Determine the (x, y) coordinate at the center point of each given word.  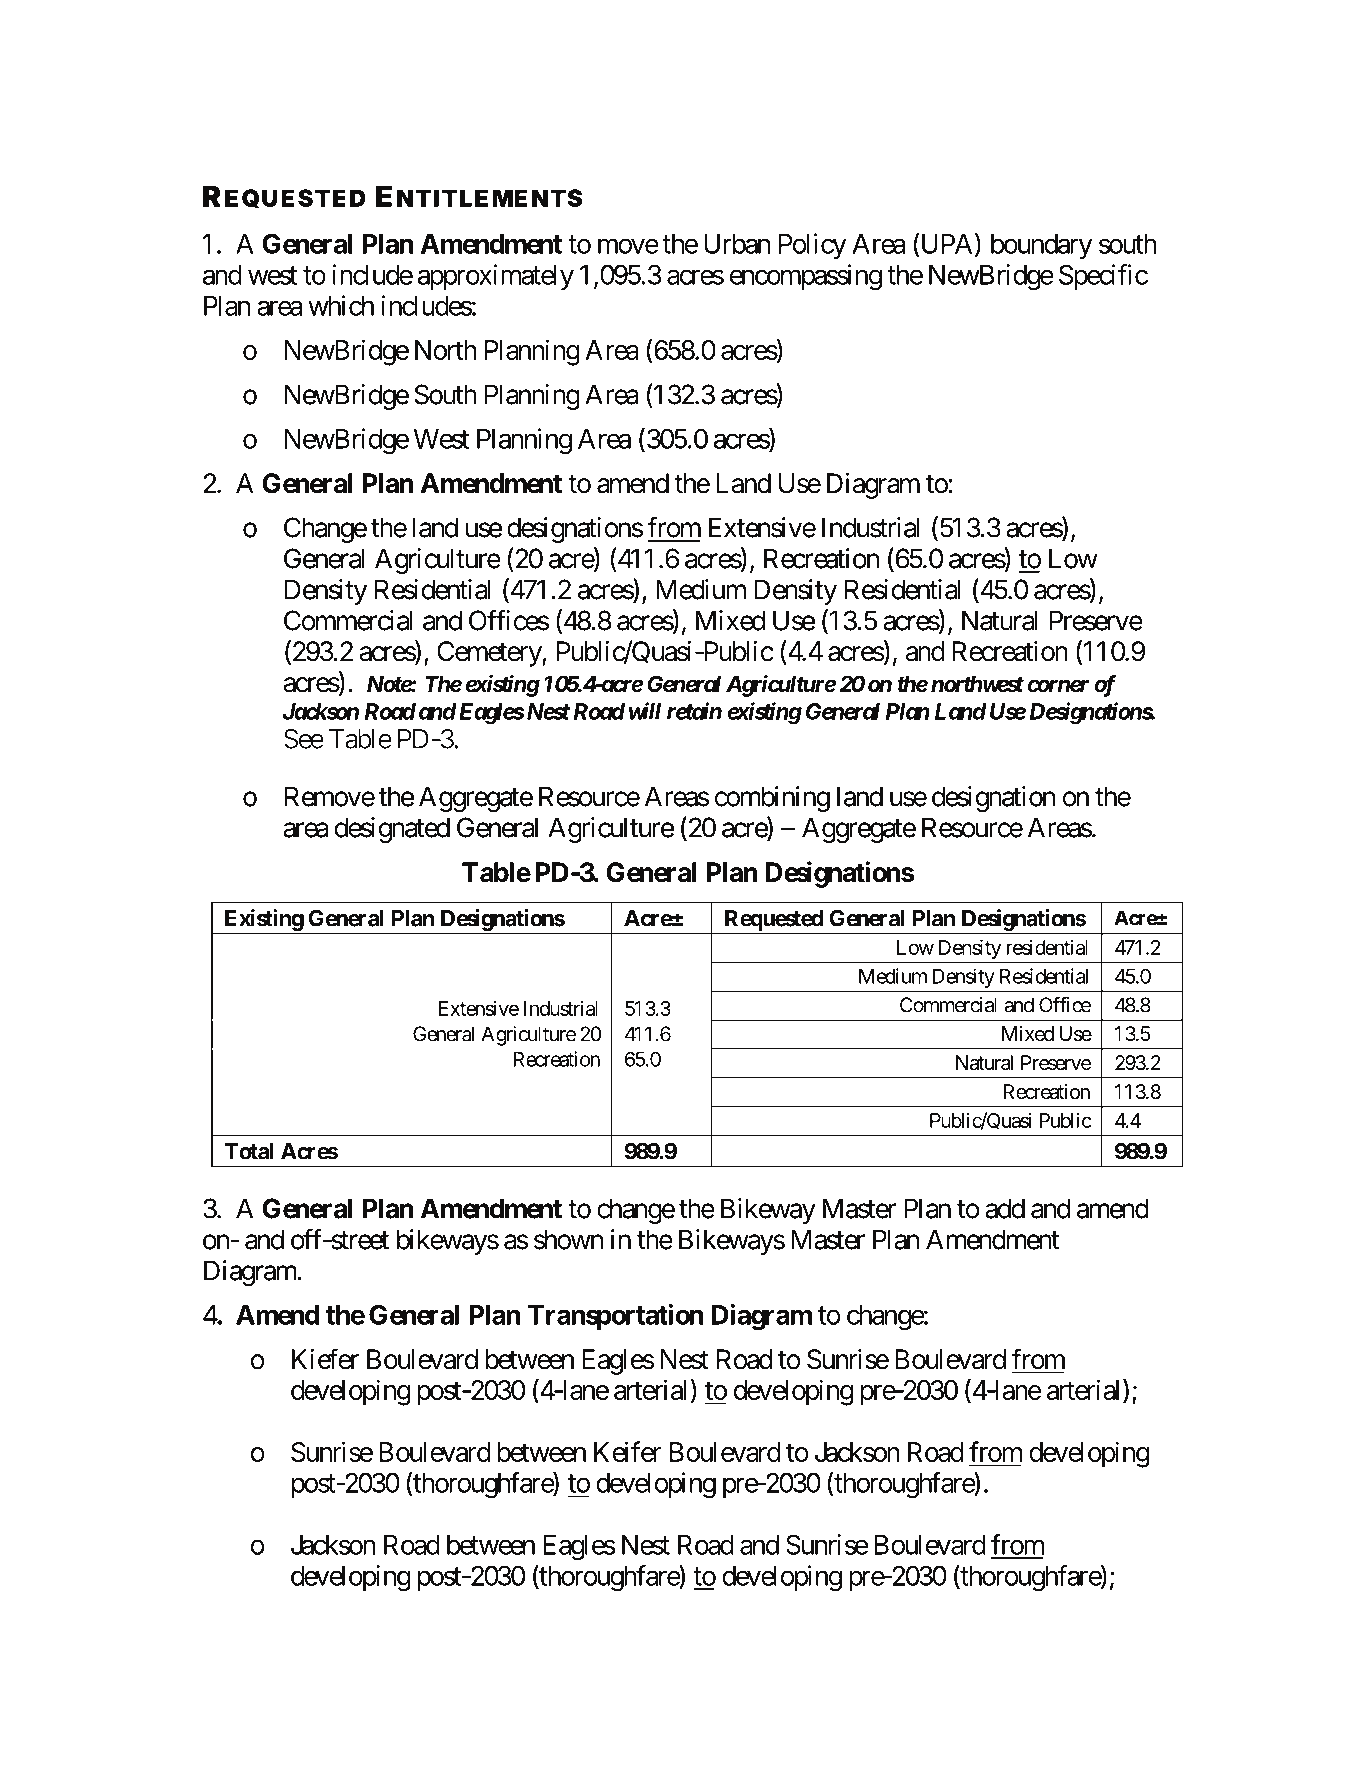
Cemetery (490, 654)
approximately (496, 277)
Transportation (615, 1317)
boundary (1041, 246)
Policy (812, 246)
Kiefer (325, 1359)
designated (392, 830)
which (341, 305)
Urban (737, 244)
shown (568, 1239)
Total (249, 1151)
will (645, 711)
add (1005, 1208)
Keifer (628, 1451)
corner (1058, 686)
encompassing (806, 277)
